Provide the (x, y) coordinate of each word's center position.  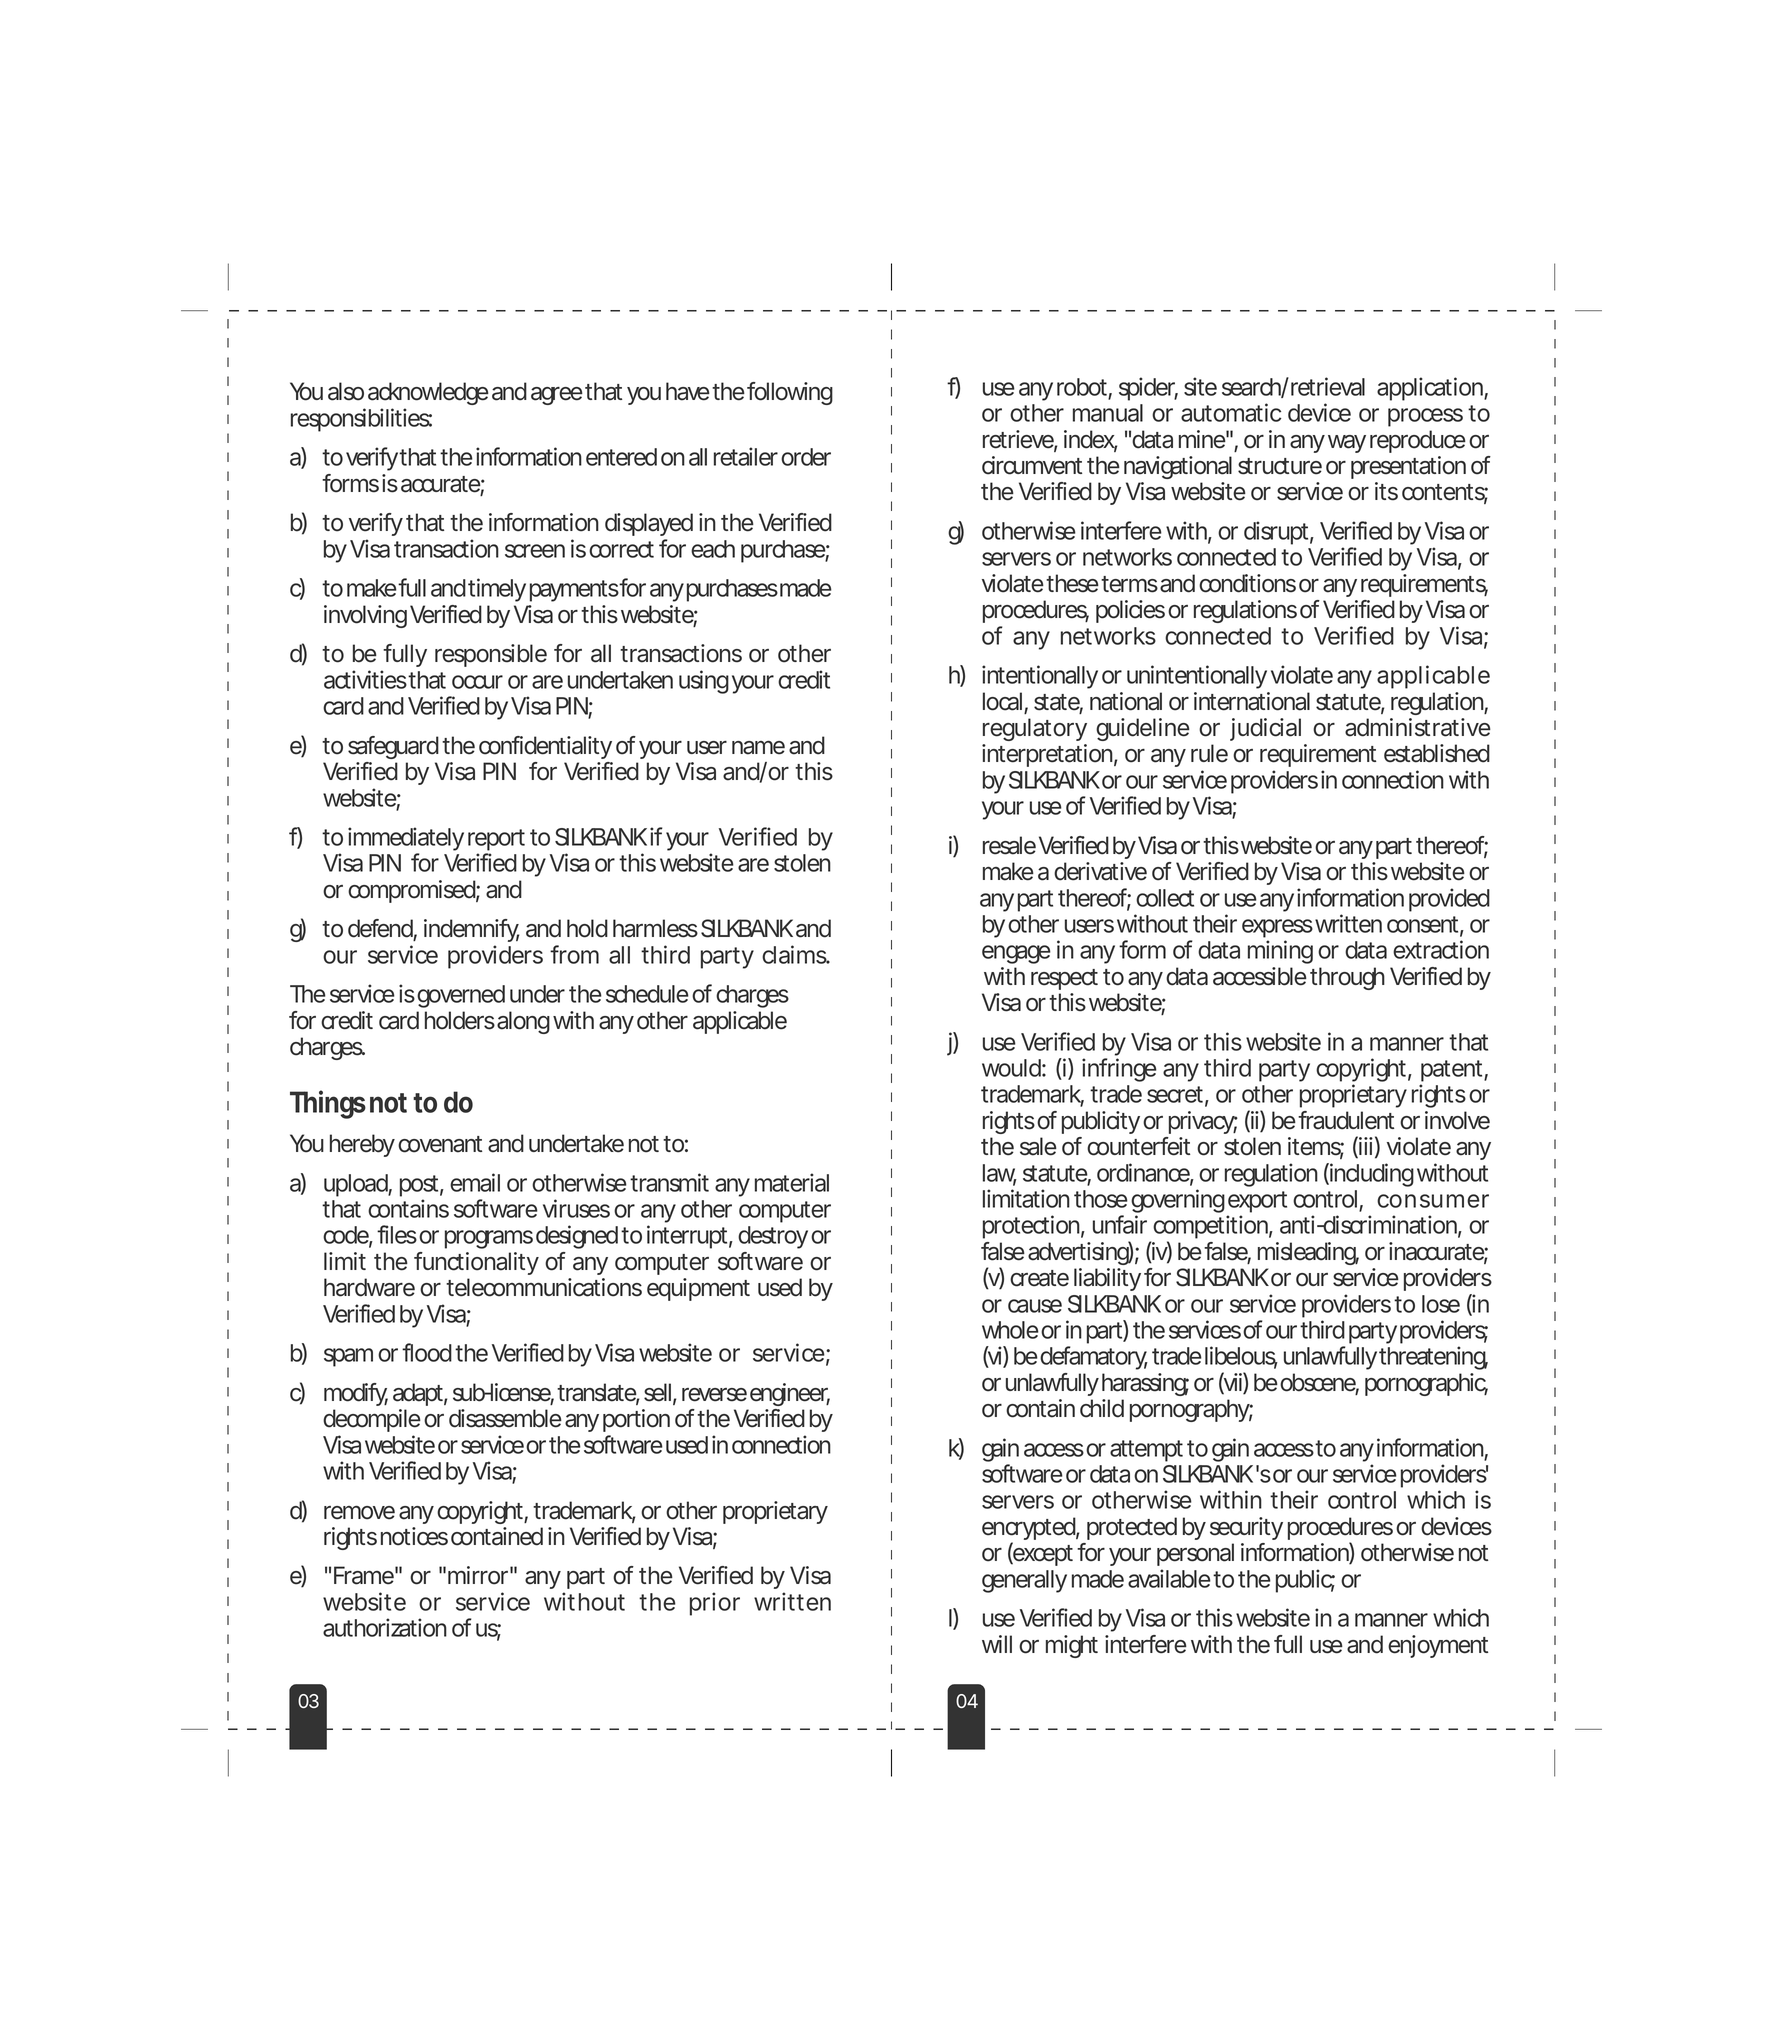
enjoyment (1438, 1646)
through (1347, 978)
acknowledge (428, 395)
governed (461, 998)
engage (1016, 954)
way (1347, 444)
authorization (385, 1627)
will (997, 1644)
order (806, 457)
